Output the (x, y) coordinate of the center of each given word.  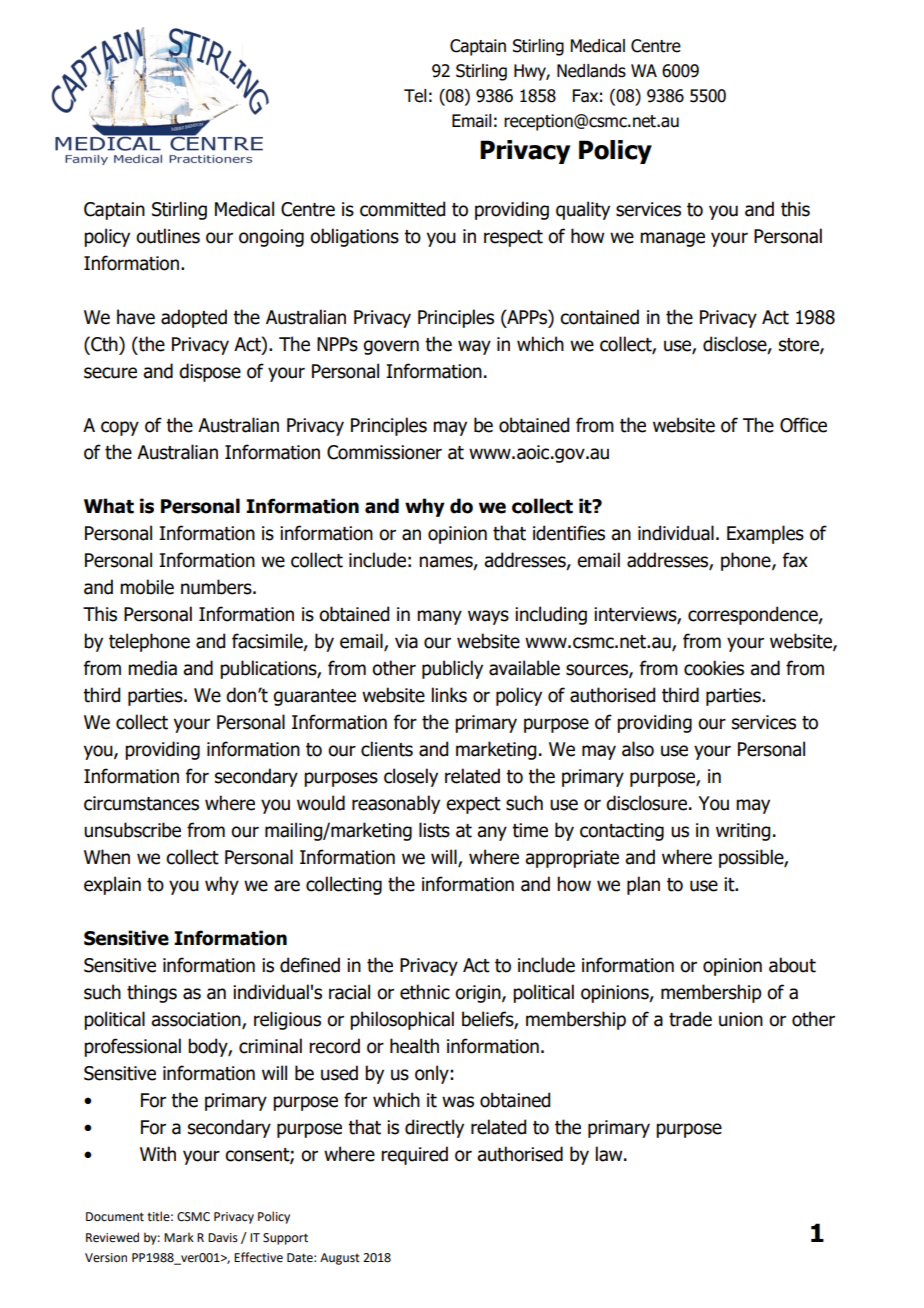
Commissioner (384, 452)
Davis (223, 1238)
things (152, 993)
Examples (765, 534)
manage (672, 239)
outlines (168, 236)
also (638, 749)
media (152, 668)
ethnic (425, 992)
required (414, 1155)
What (109, 506)
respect (513, 238)
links (449, 695)
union (741, 1019)
